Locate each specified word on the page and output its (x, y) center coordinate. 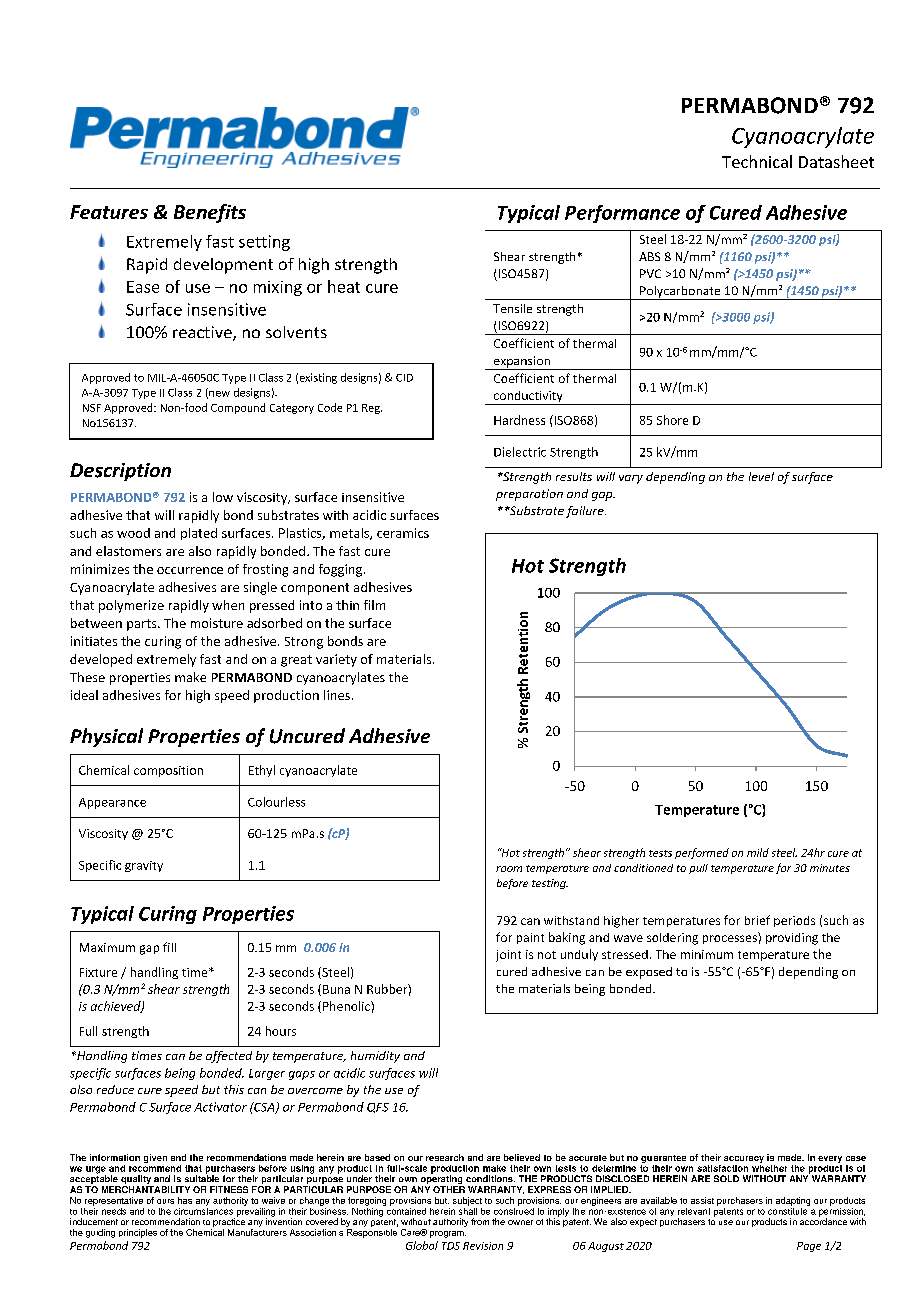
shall (468, 1210)
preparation (529, 495)
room (509, 869)
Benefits (210, 213)
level (761, 476)
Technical (757, 161)
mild (758, 852)
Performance (622, 214)
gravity (144, 866)
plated (199, 534)
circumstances (203, 1210)
